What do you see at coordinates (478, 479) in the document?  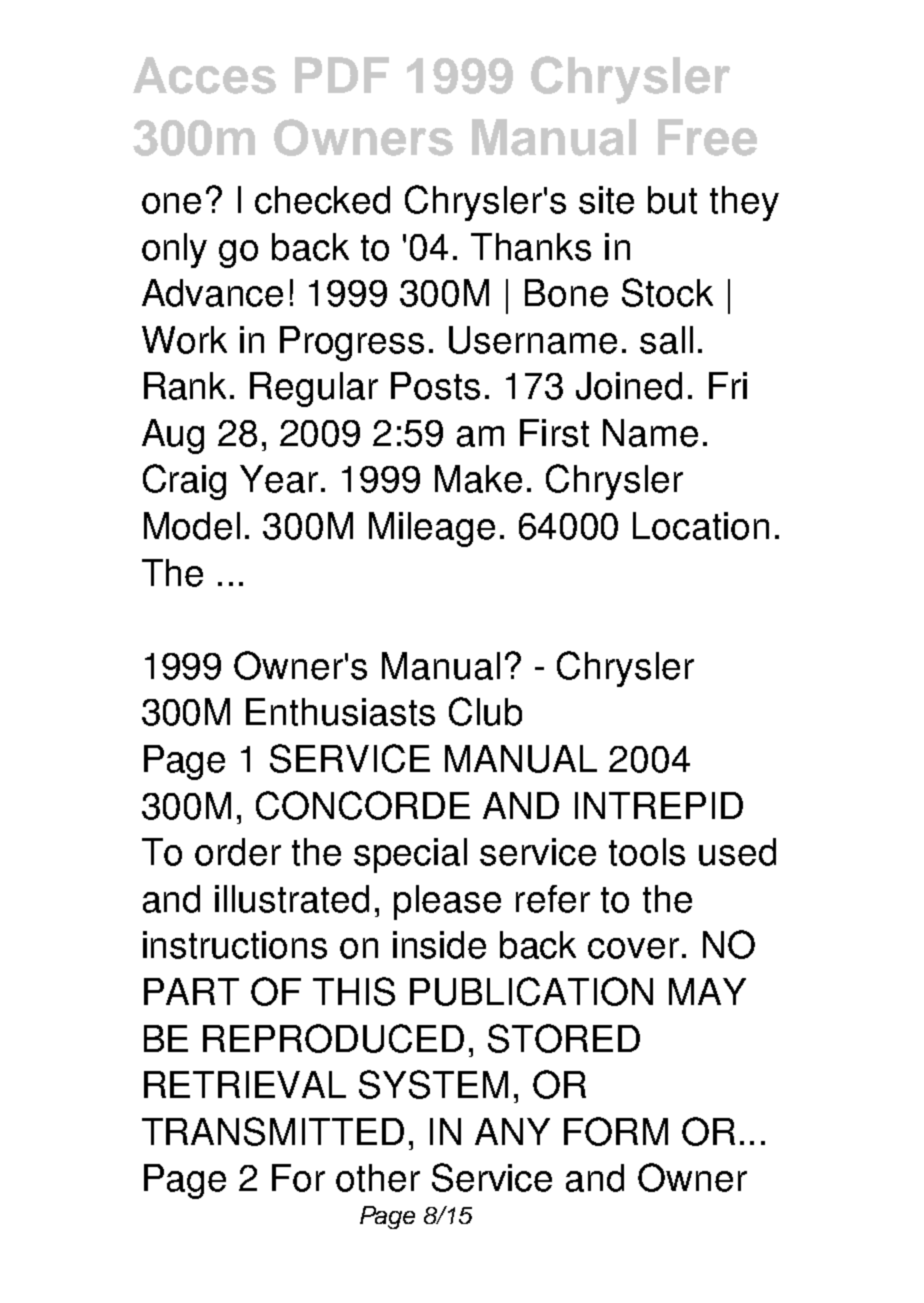 I see `Make` at bounding box center [478, 479].
